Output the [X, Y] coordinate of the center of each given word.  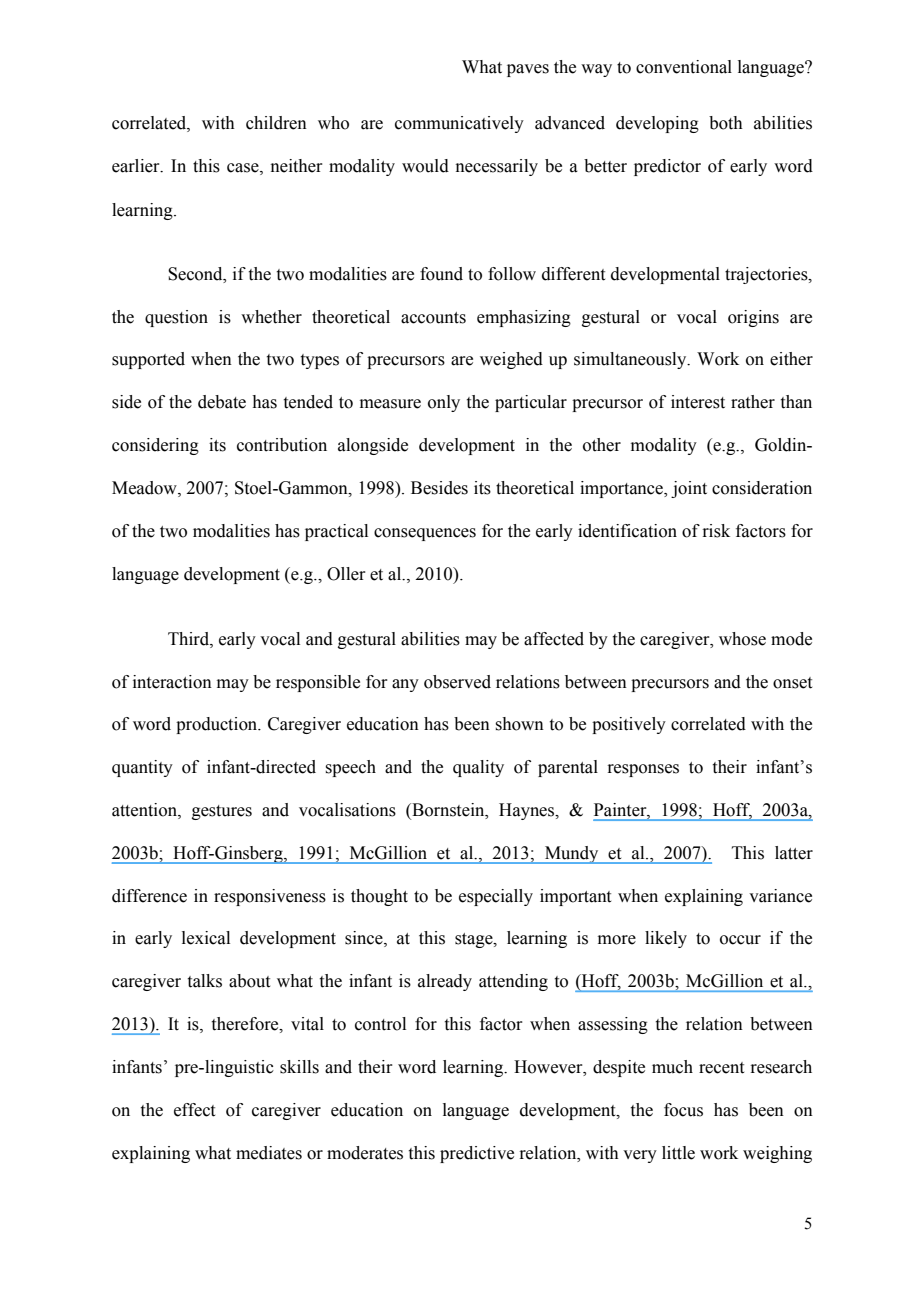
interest [698, 402]
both [726, 123]
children [276, 123]
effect [194, 1110]
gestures [222, 812]
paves [528, 70]
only [444, 403]
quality [478, 768]
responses [643, 770]
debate [222, 402]
